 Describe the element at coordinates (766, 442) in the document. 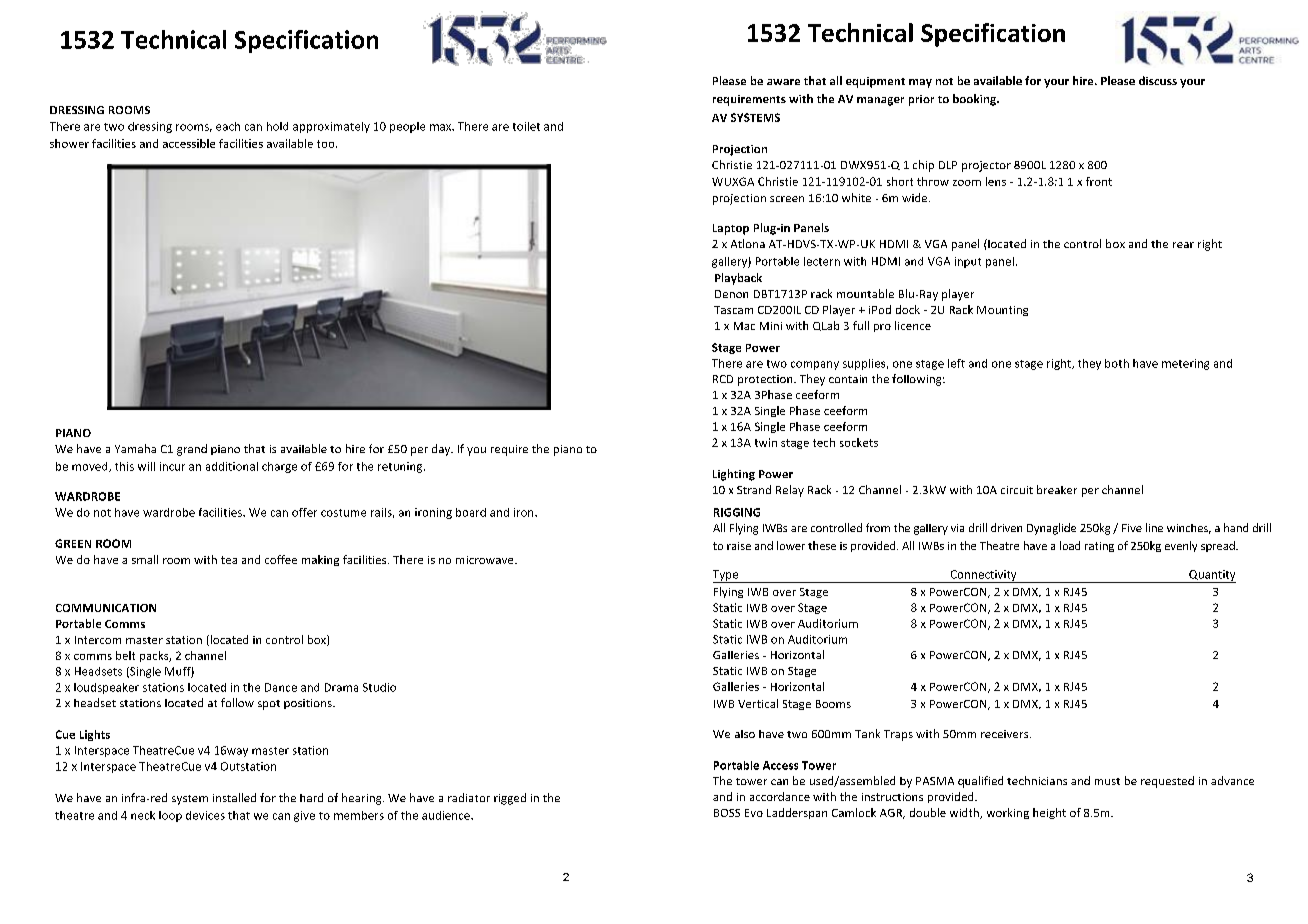

I see `twin` at that location.
